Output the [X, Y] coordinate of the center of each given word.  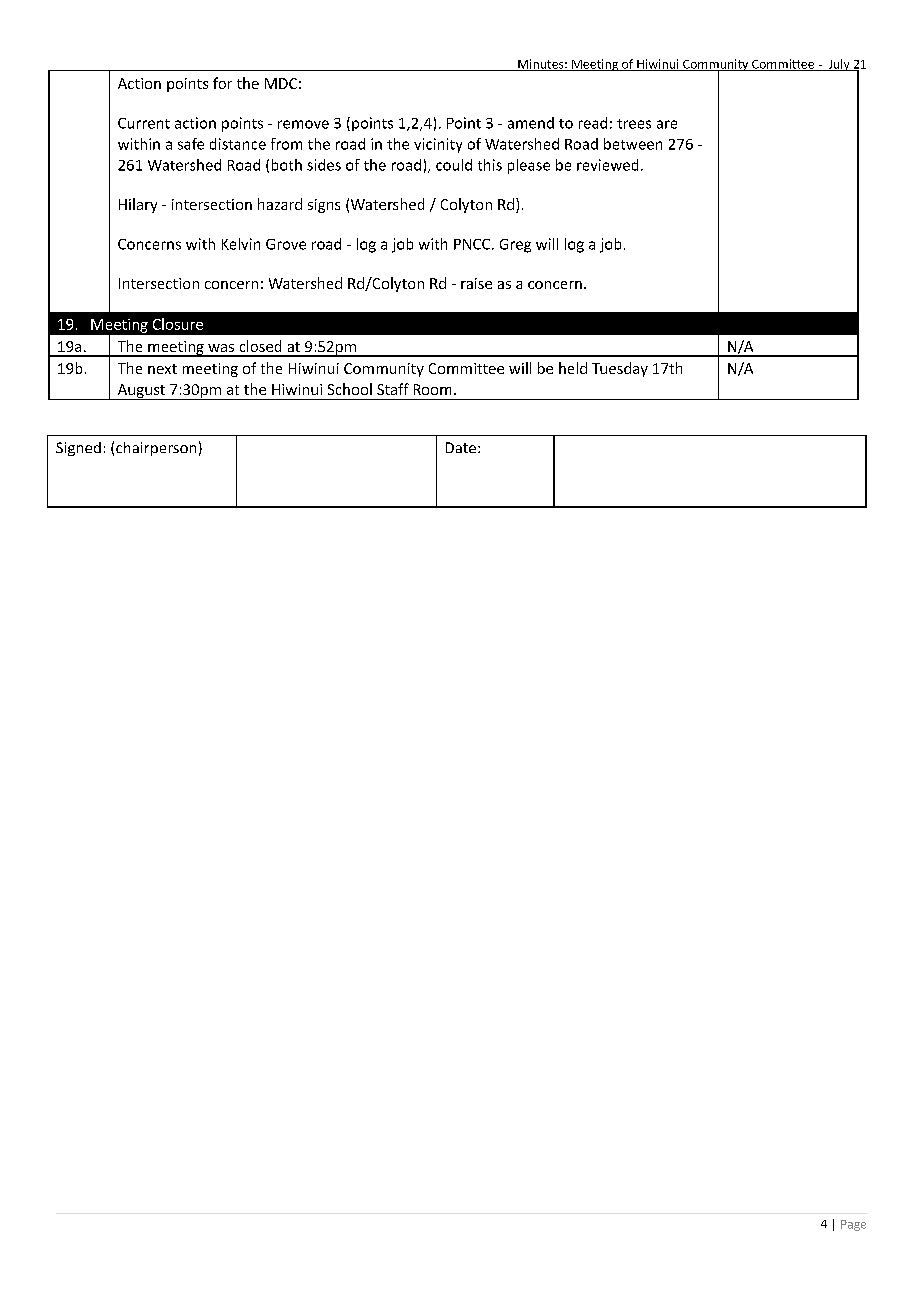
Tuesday [620, 369]
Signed [78, 449]
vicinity [438, 145]
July [839, 65]
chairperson [156, 449]
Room [432, 389]
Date [461, 447]
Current [144, 123]
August [141, 392]
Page [853, 1225]
